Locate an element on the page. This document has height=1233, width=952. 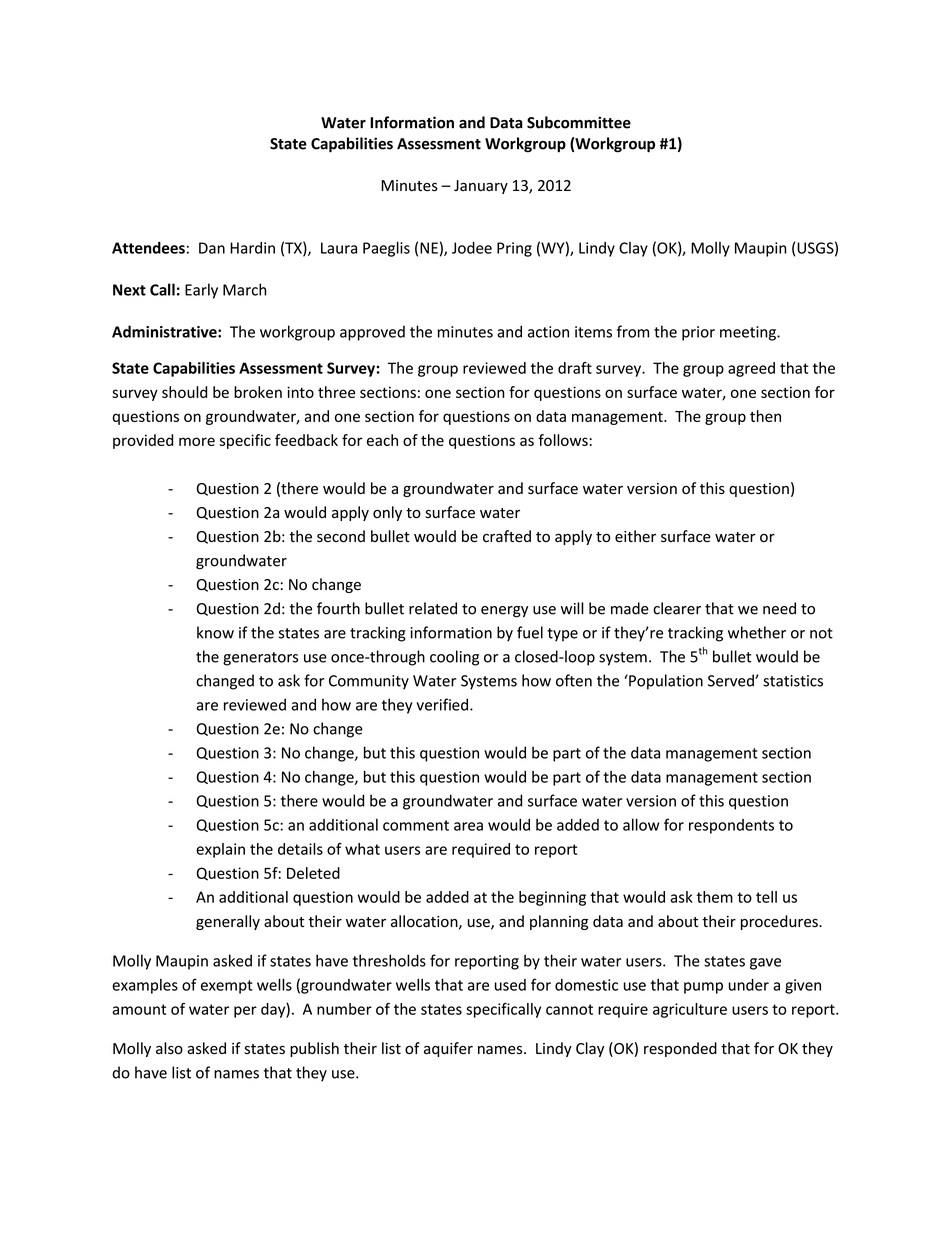
Subcommittee is located at coordinates (579, 122).
